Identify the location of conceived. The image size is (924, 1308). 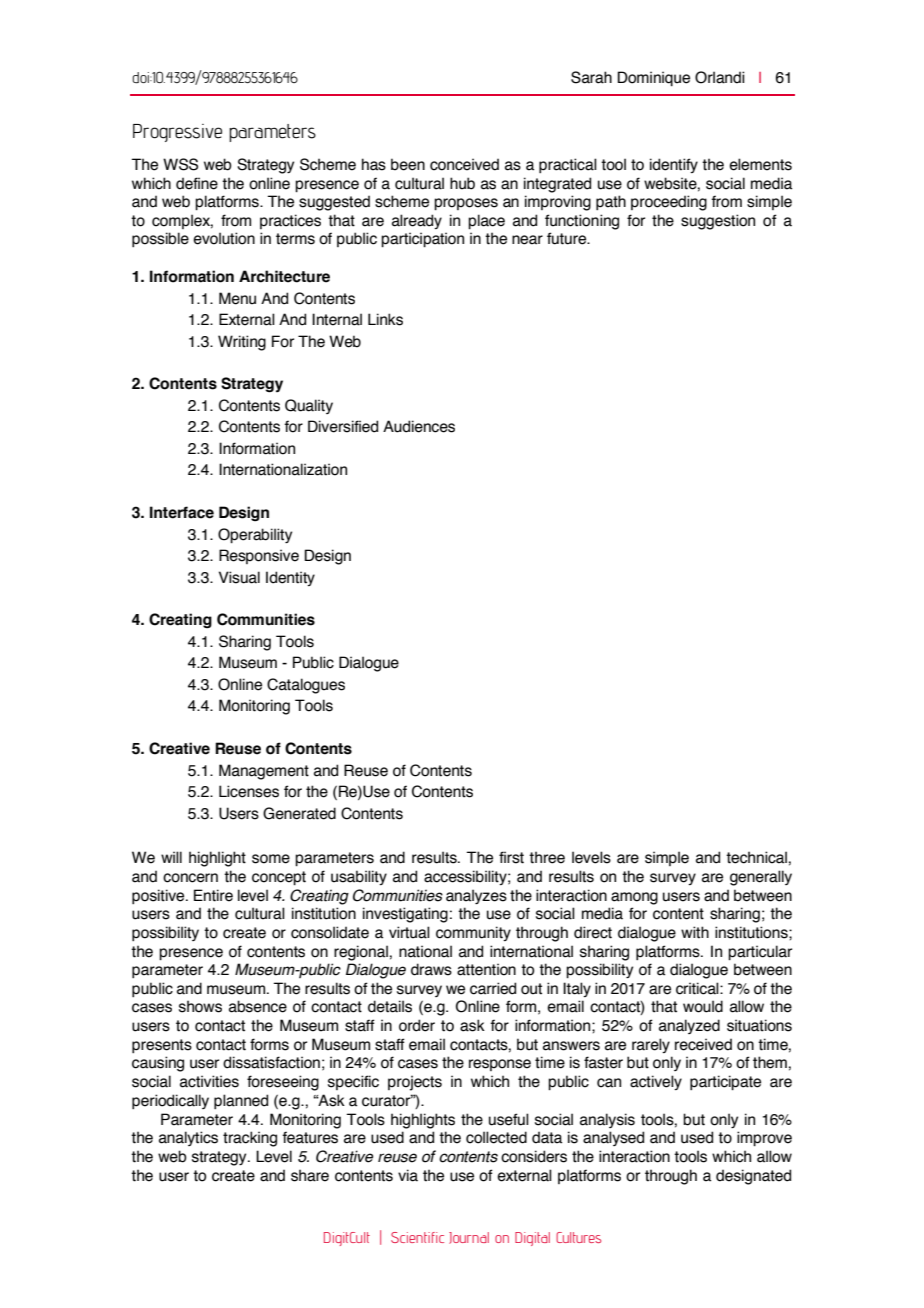
(464, 164).
